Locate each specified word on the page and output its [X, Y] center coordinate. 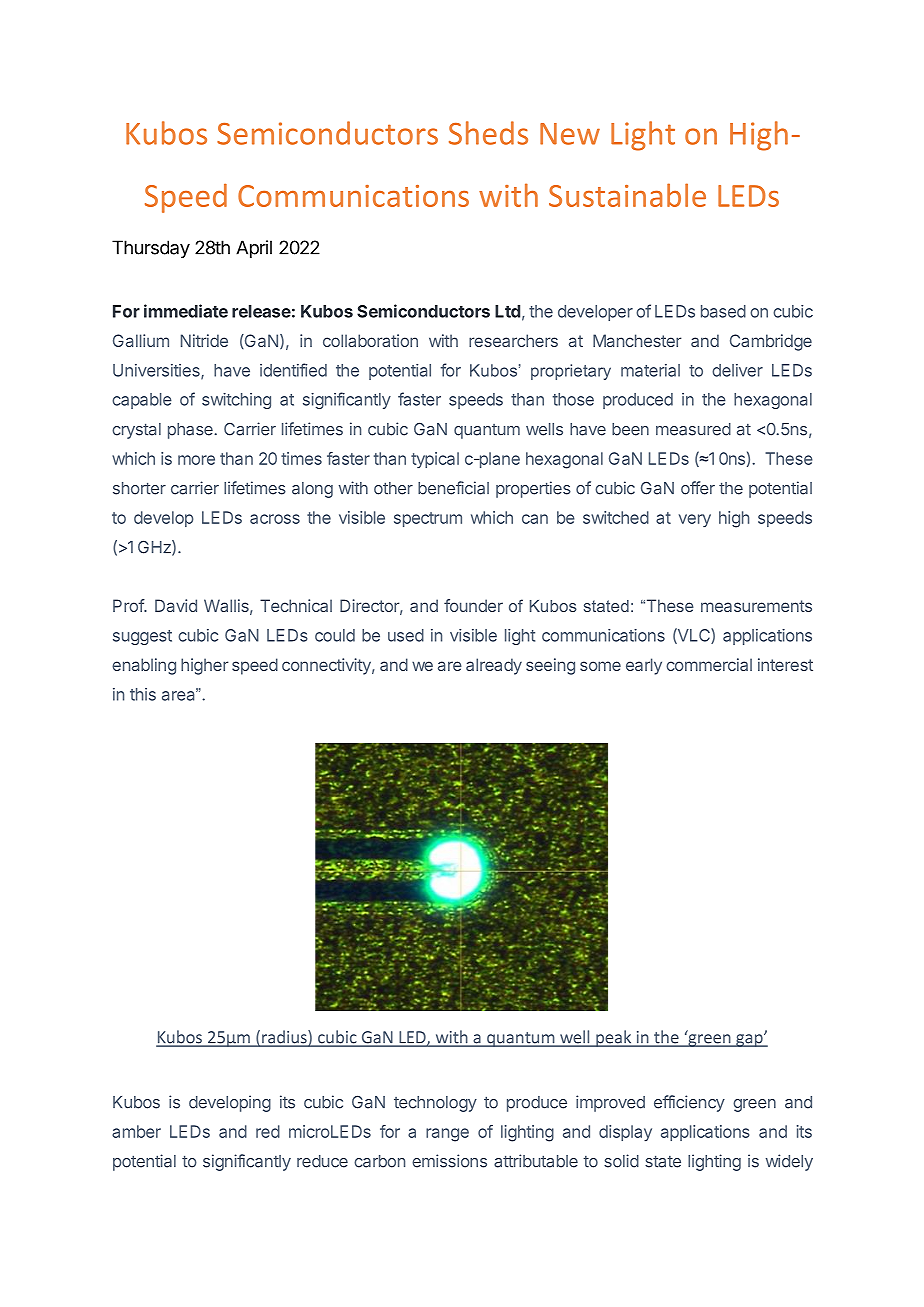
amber [136, 1131]
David [176, 605]
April [254, 249]
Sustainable [627, 195]
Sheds [488, 133]
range [447, 1135]
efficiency [689, 1103]
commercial [709, 664]
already [494, 666]
